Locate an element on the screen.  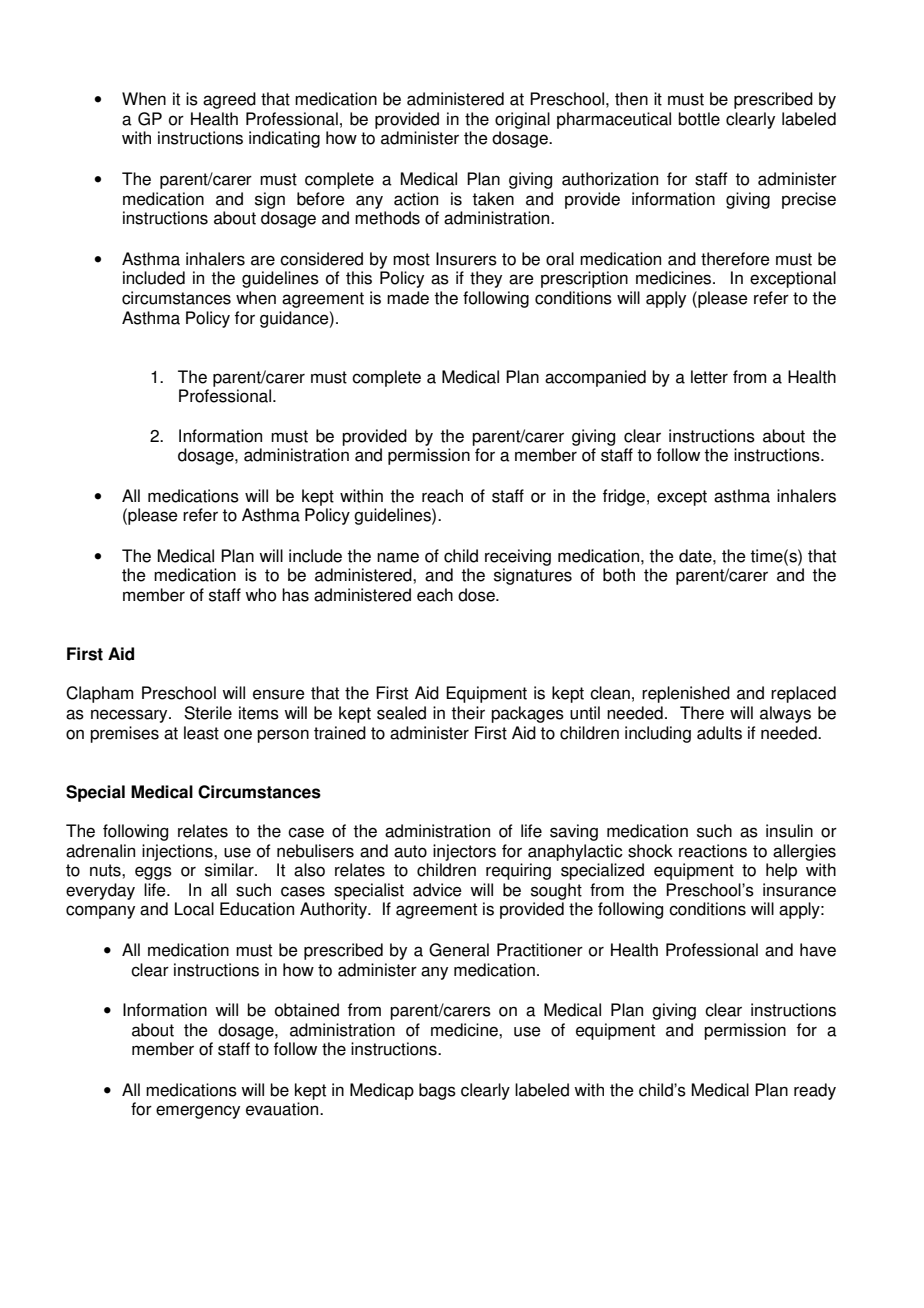
bottle is located at coordinates (699, 119).
